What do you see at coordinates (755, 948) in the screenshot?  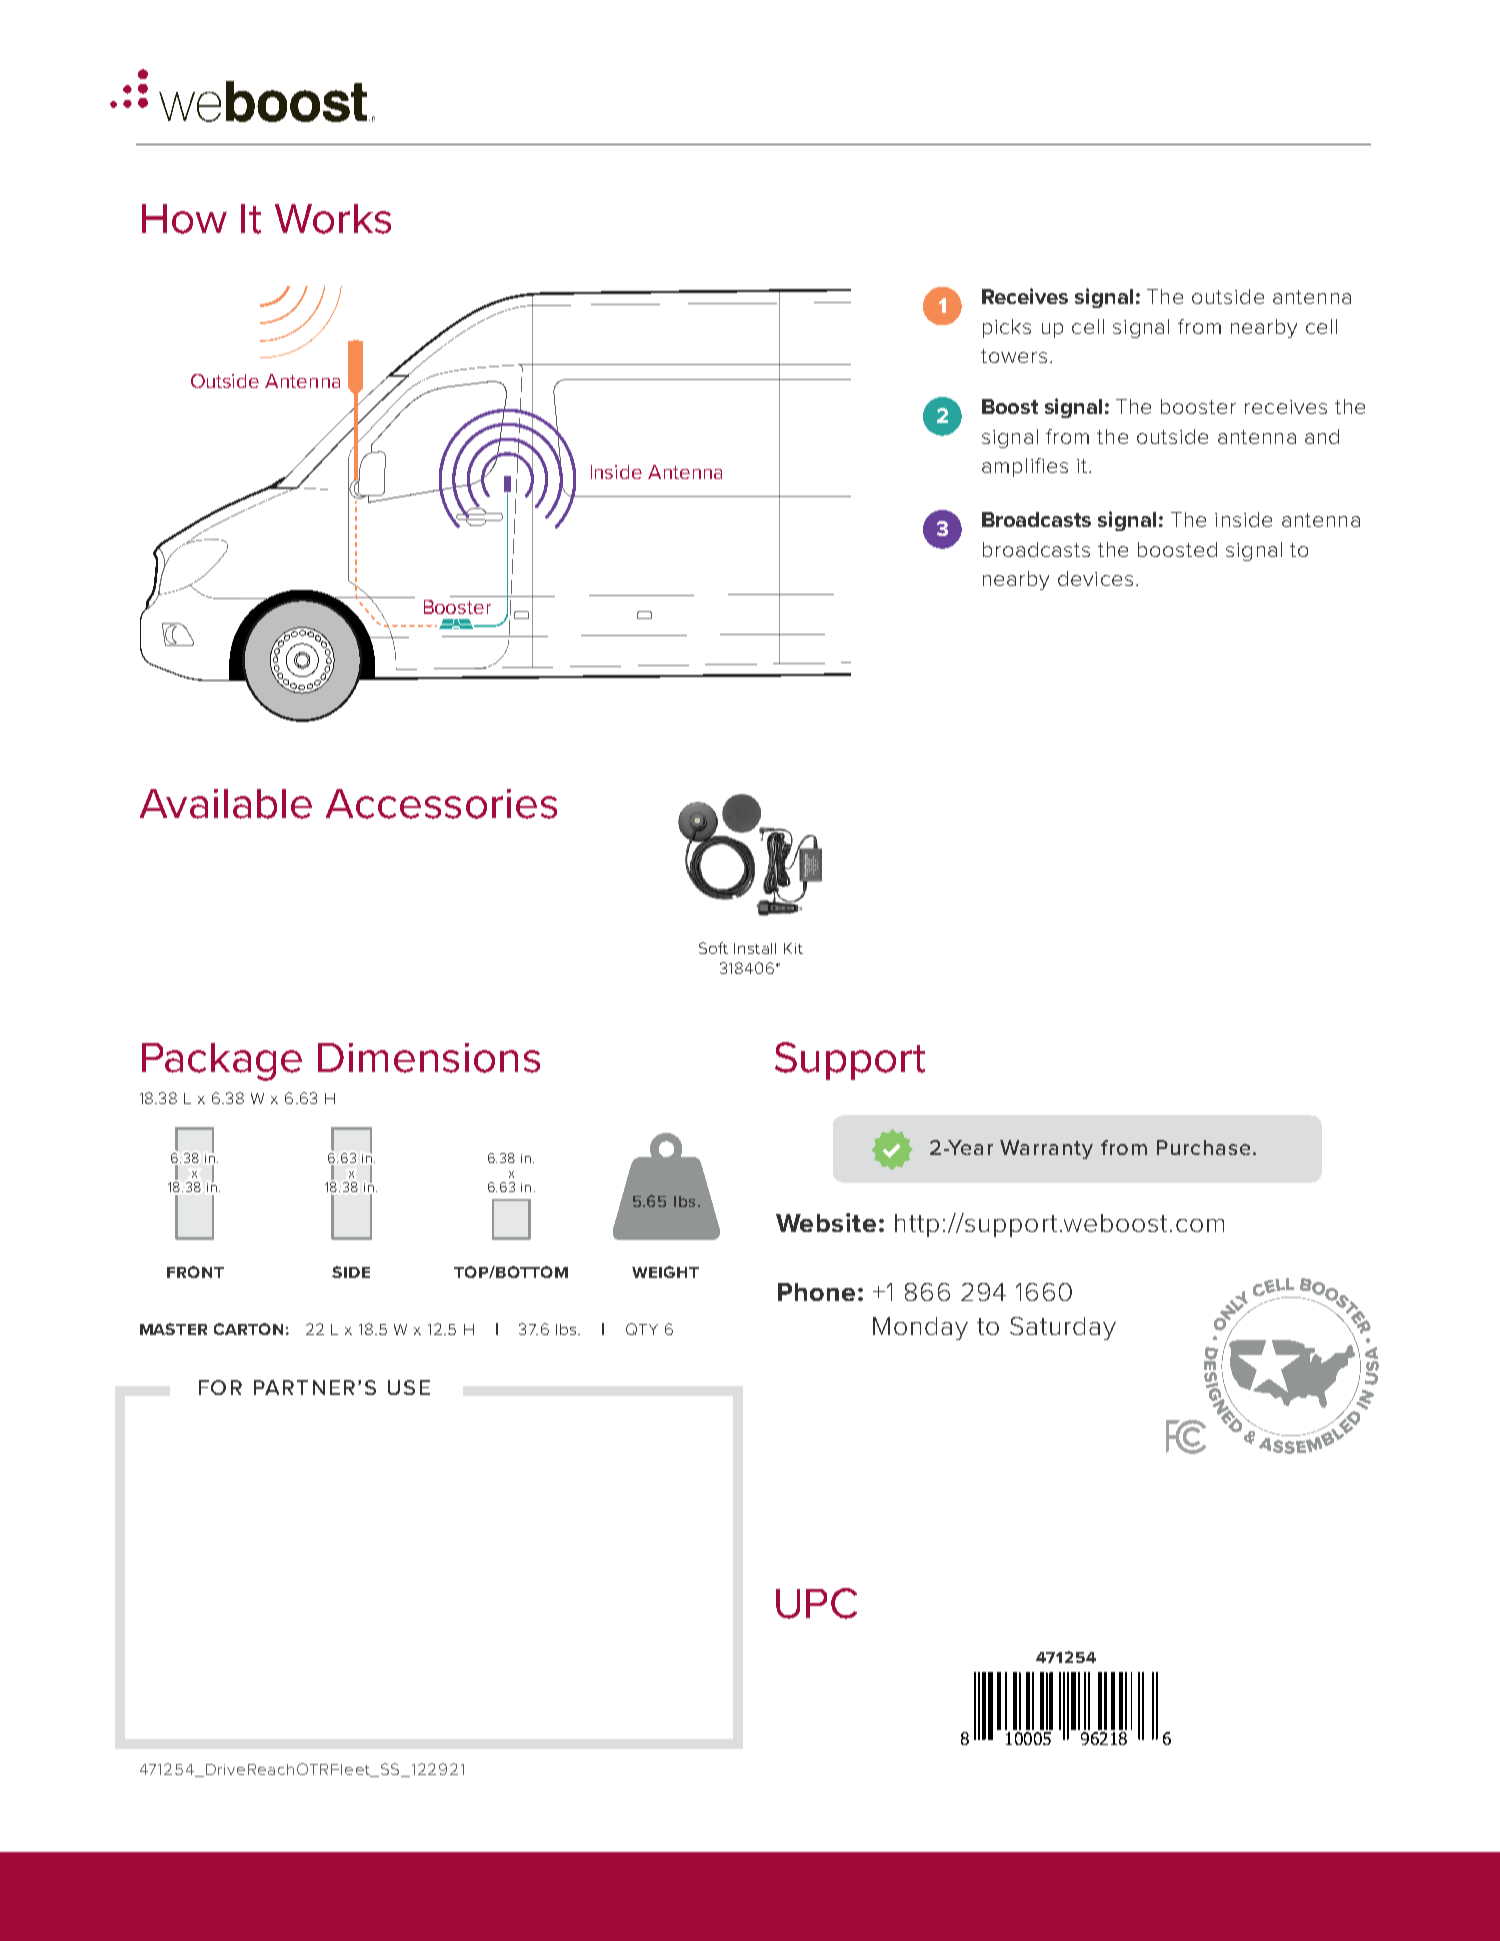 I see `Install` at bounding box center [755, 948].
